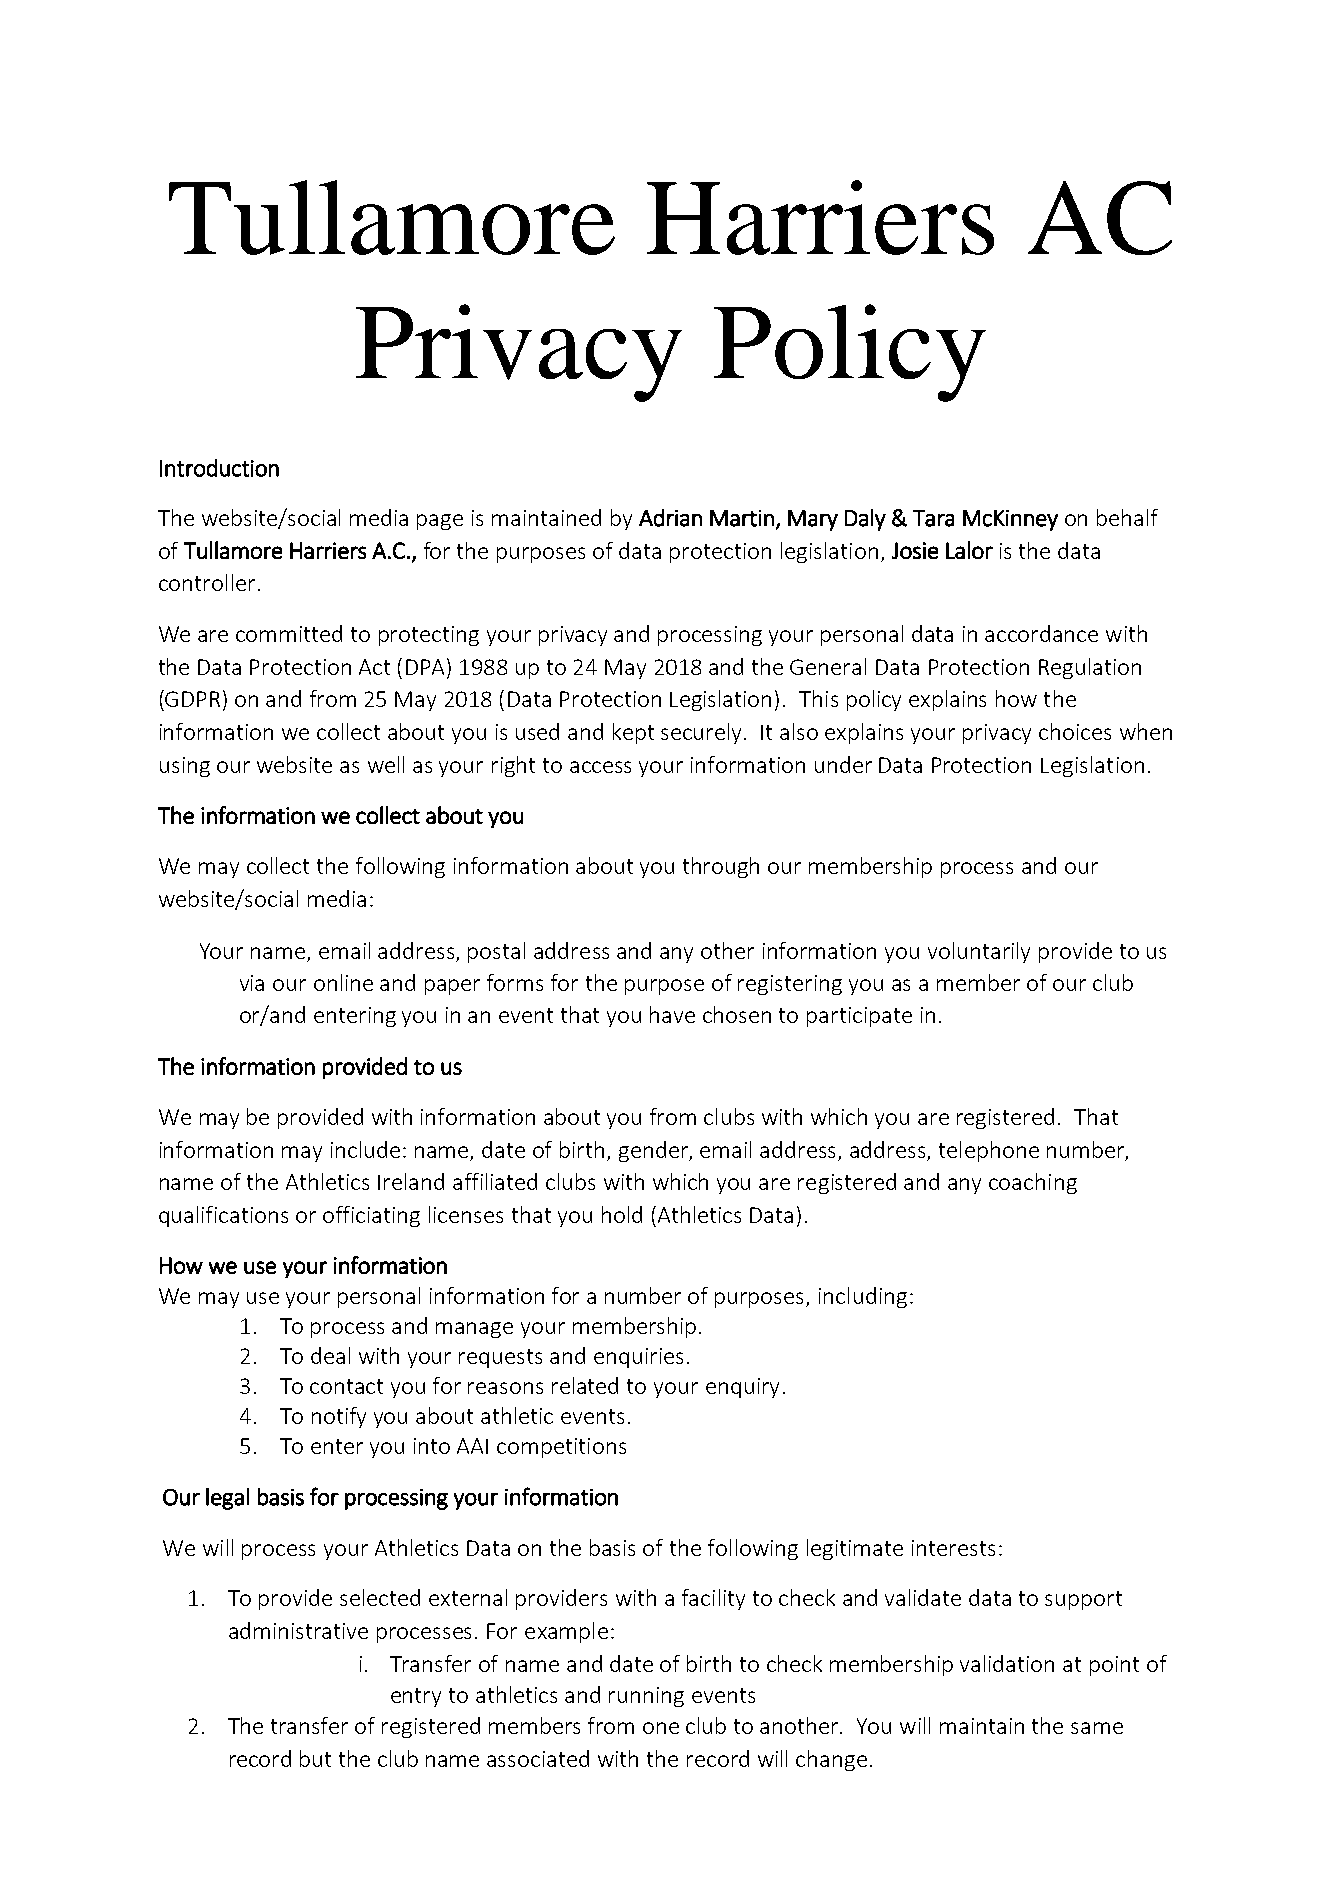 The width and height of the image is (1343, 1897). I want to click on through, so click(721, 867).
